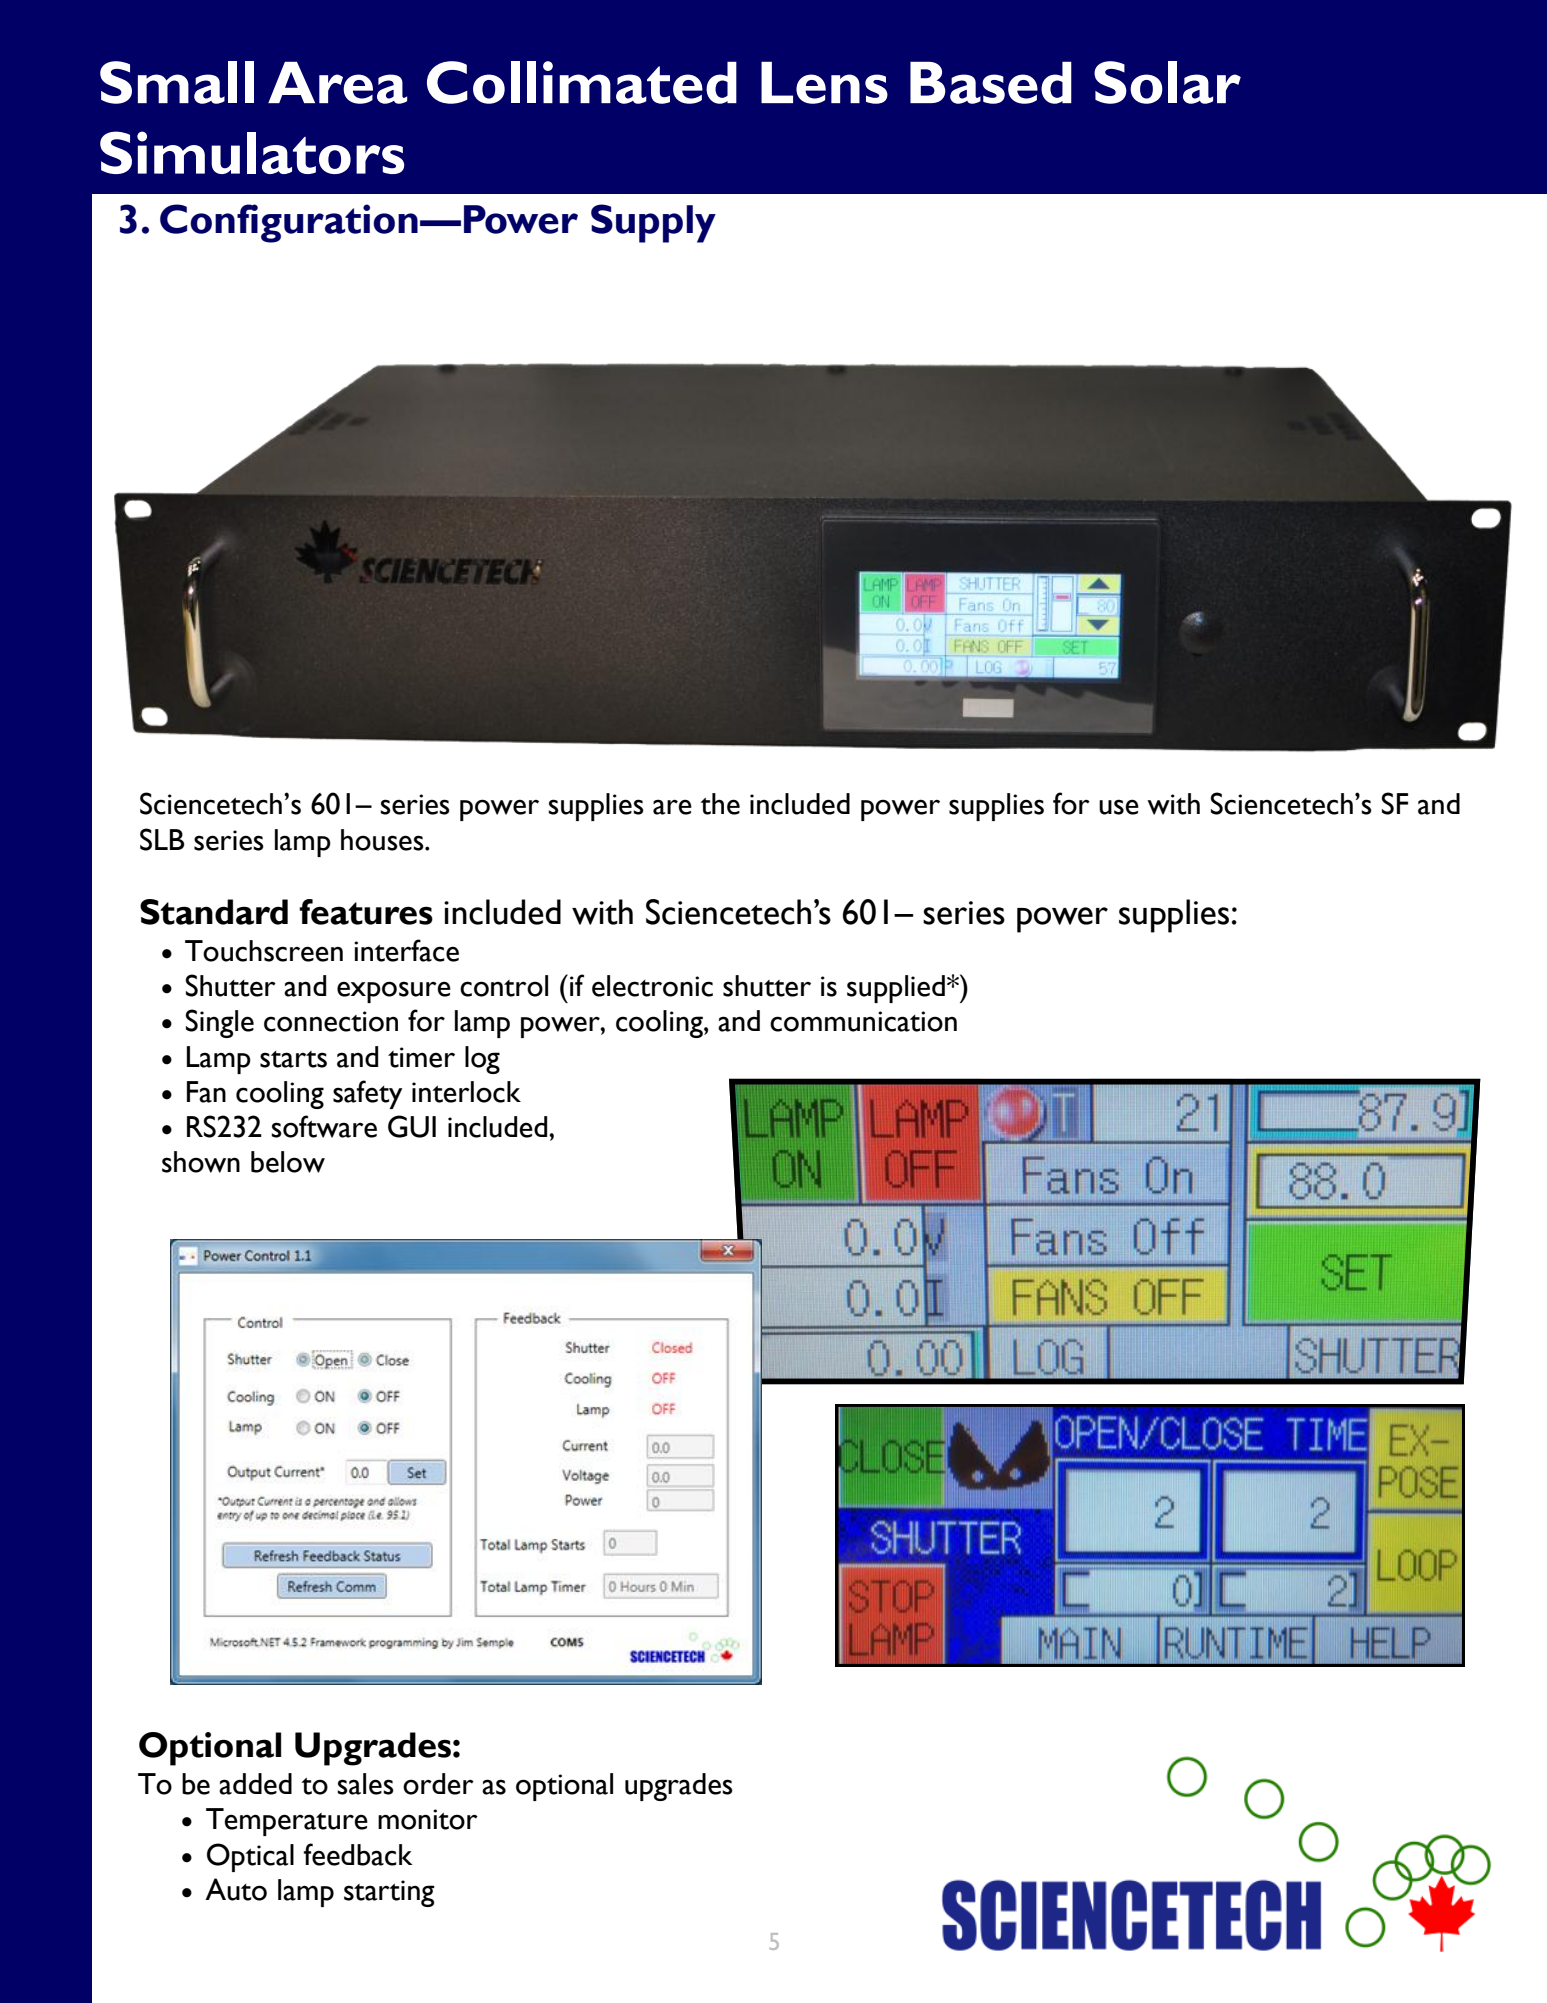 This image has width=1547, height=2003. Describe the element at coordinates (287, 1822) in the image. I see `Temperature` at that location.
